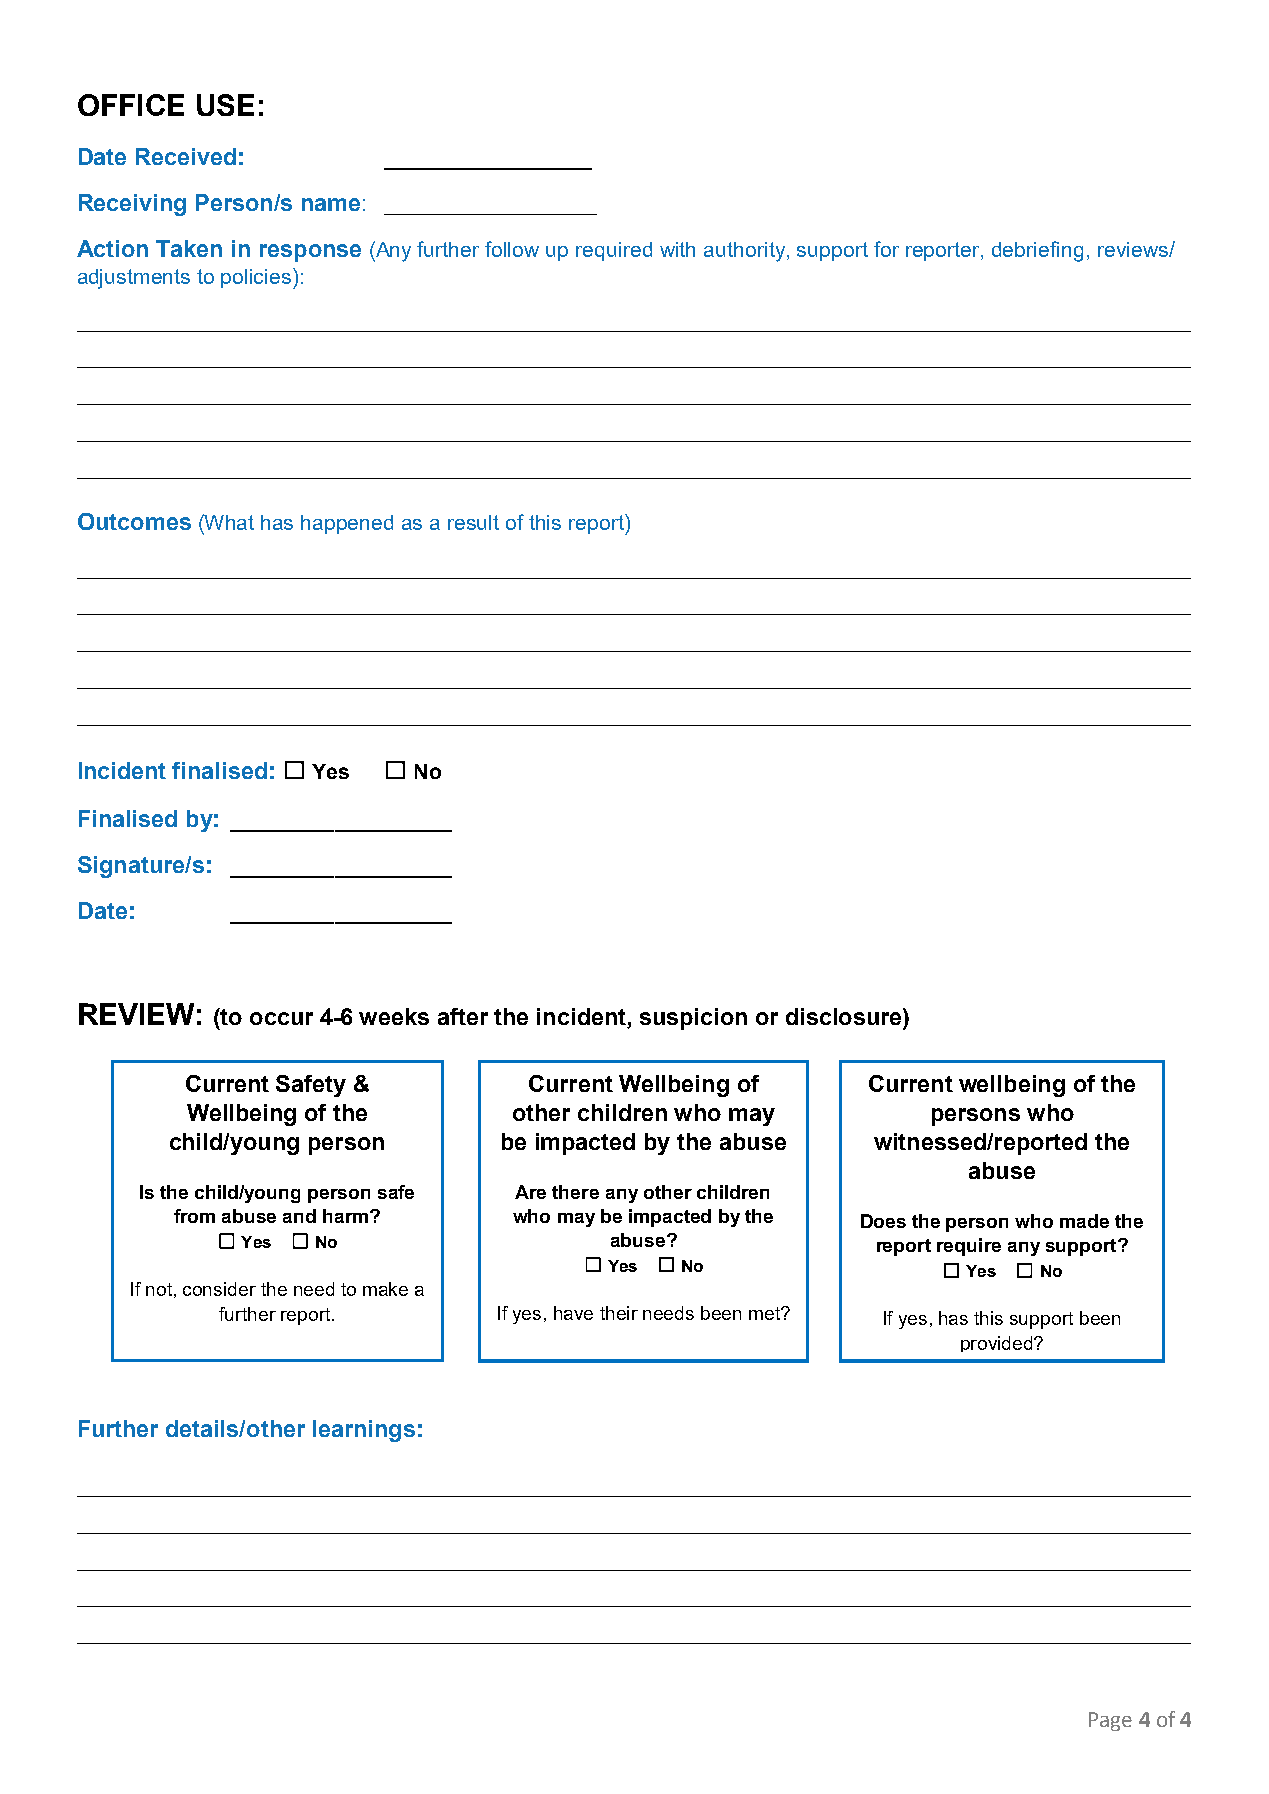  Describe the element at coordinates (677, 249) in the document. I see `with` at that location.
